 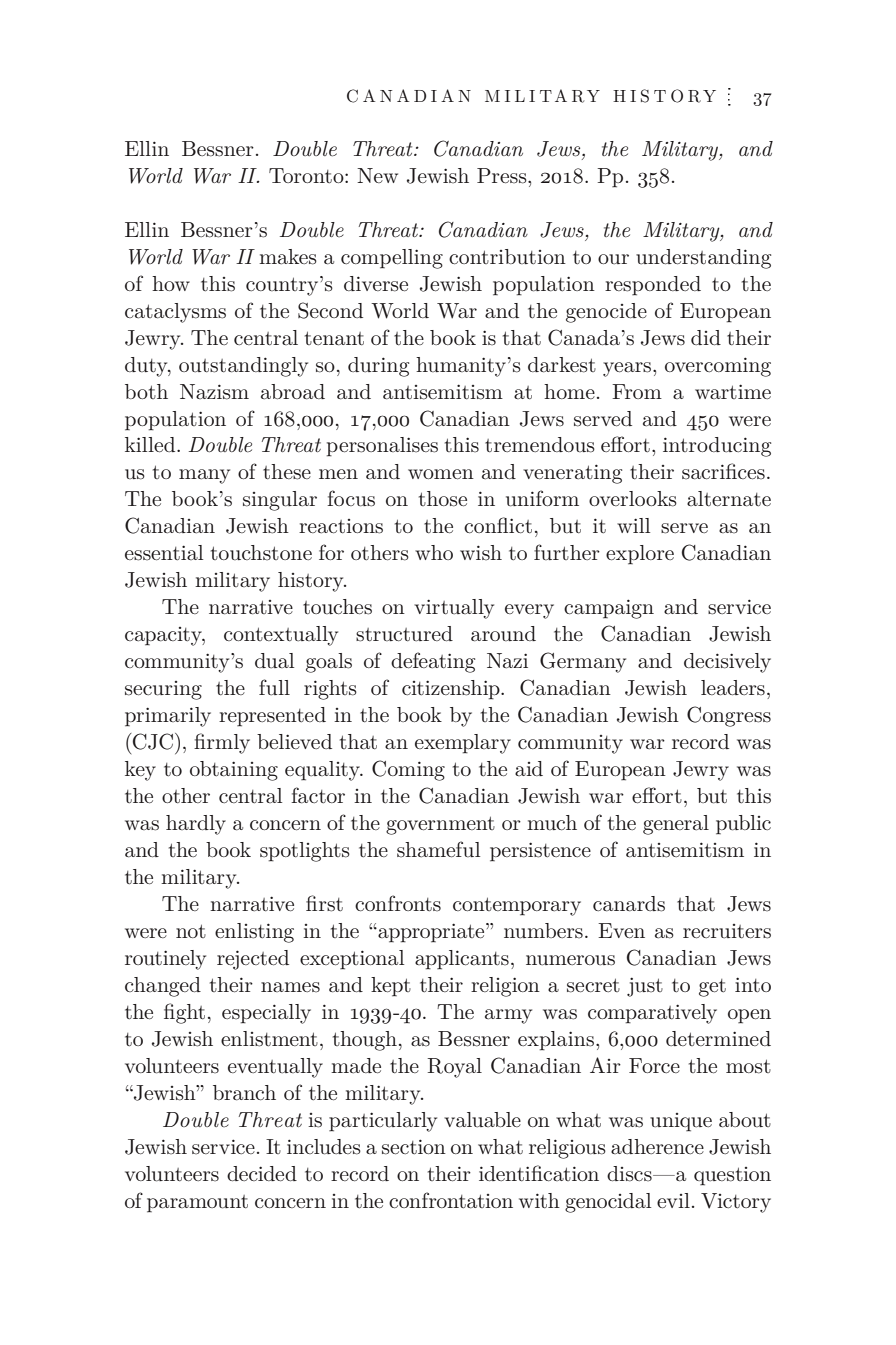 I want to click on understanding, so click(x=703, y=259).
